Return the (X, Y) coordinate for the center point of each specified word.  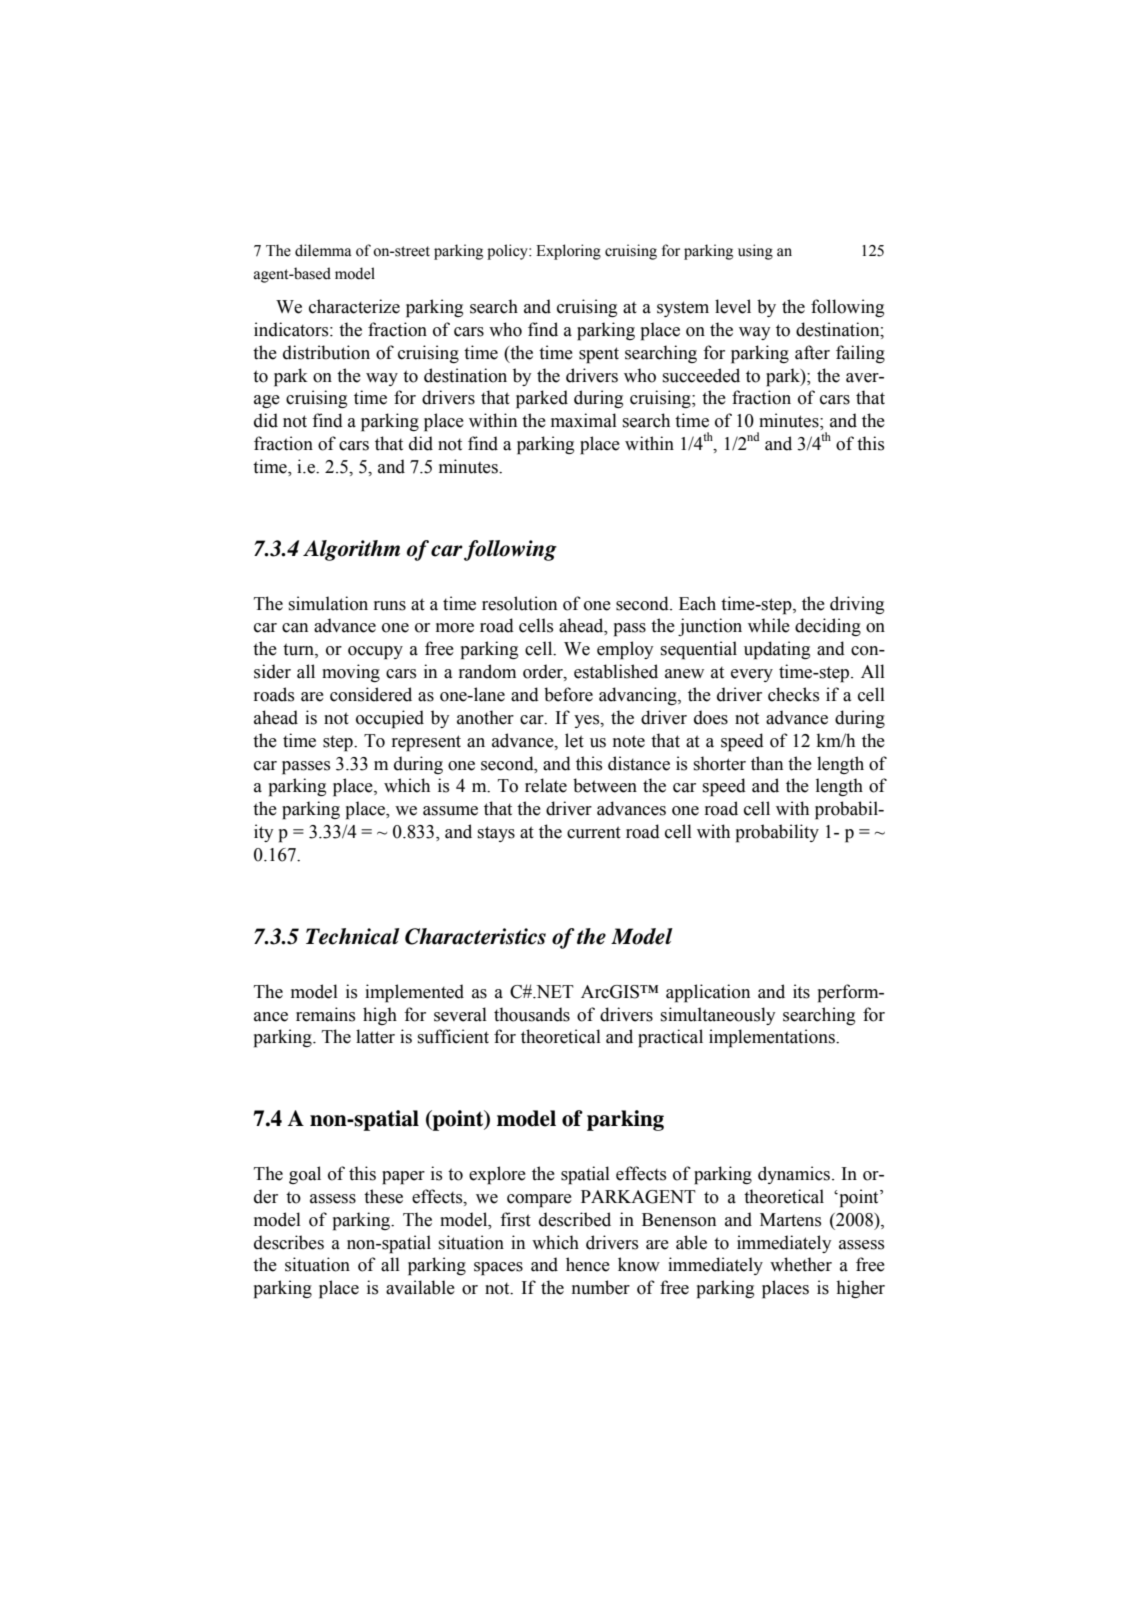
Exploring (568, 252)
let (574, 740)
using (755, 252)
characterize (354, 306)
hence (588, 1264)
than (767, 763)
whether (801, 1264)
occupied (390, 719)
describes (289, 1242)
